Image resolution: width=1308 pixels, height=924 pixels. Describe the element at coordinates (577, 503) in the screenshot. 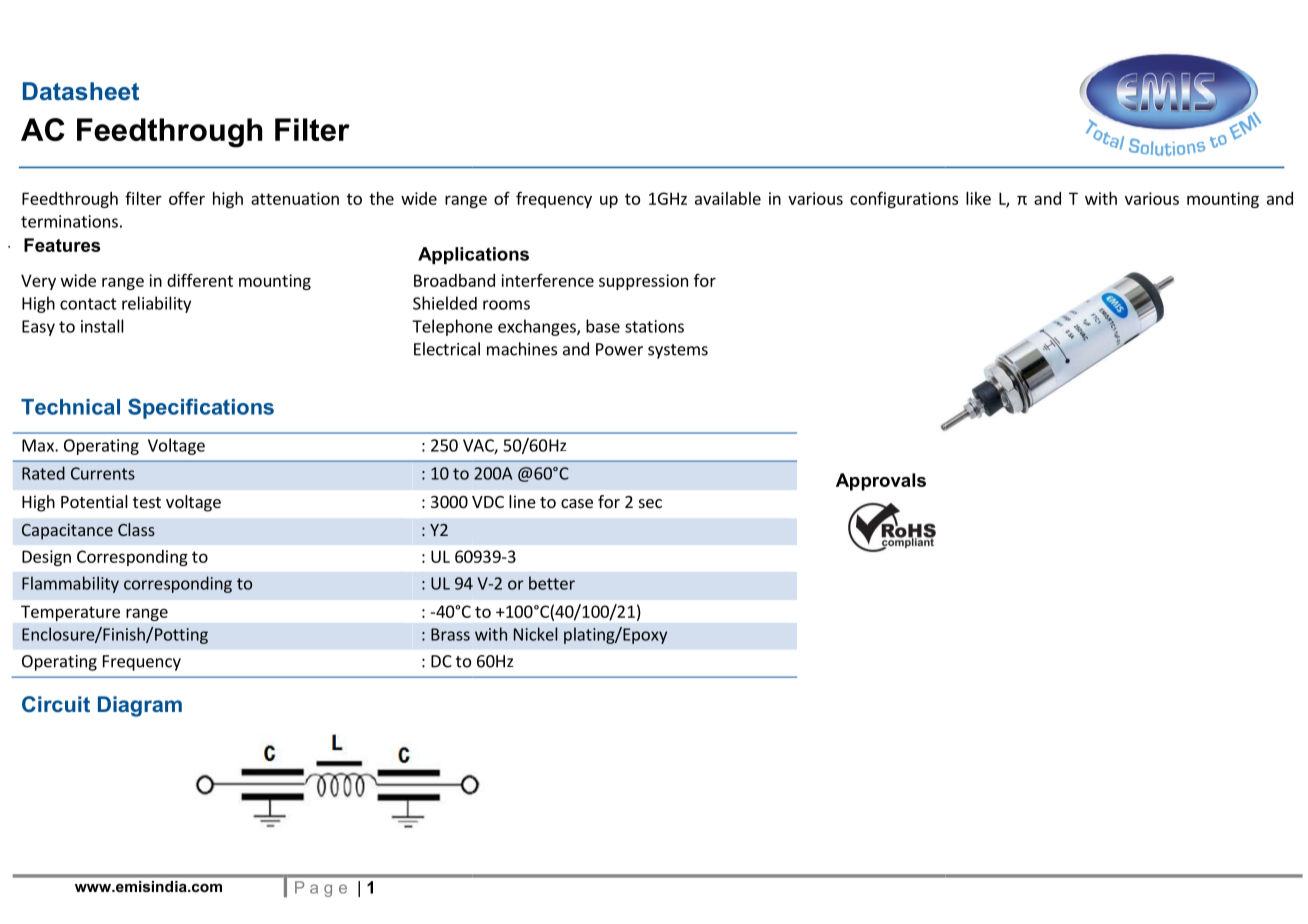

I see `case` at that location.
